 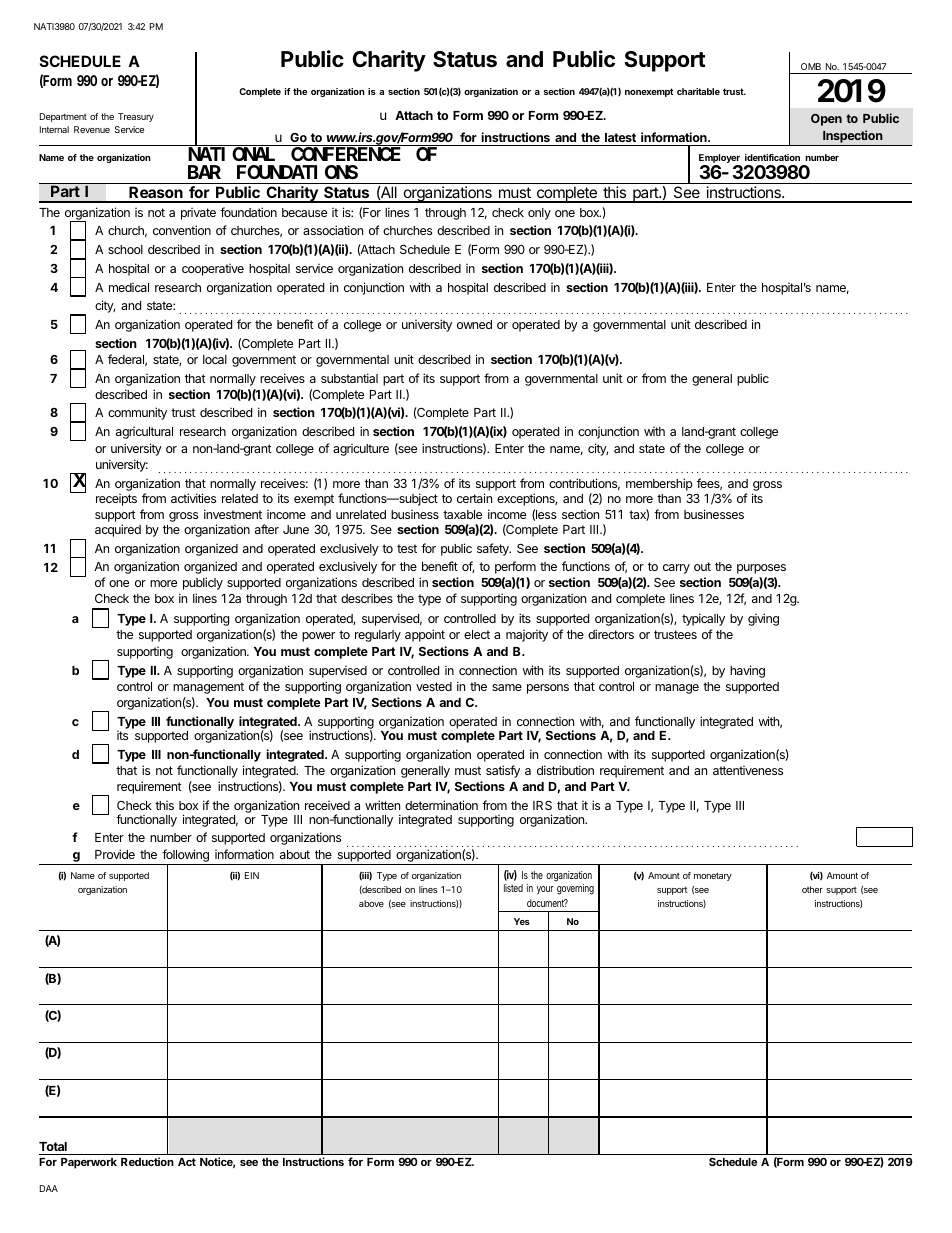 I want to click on written, so click(x=382, y=805).
